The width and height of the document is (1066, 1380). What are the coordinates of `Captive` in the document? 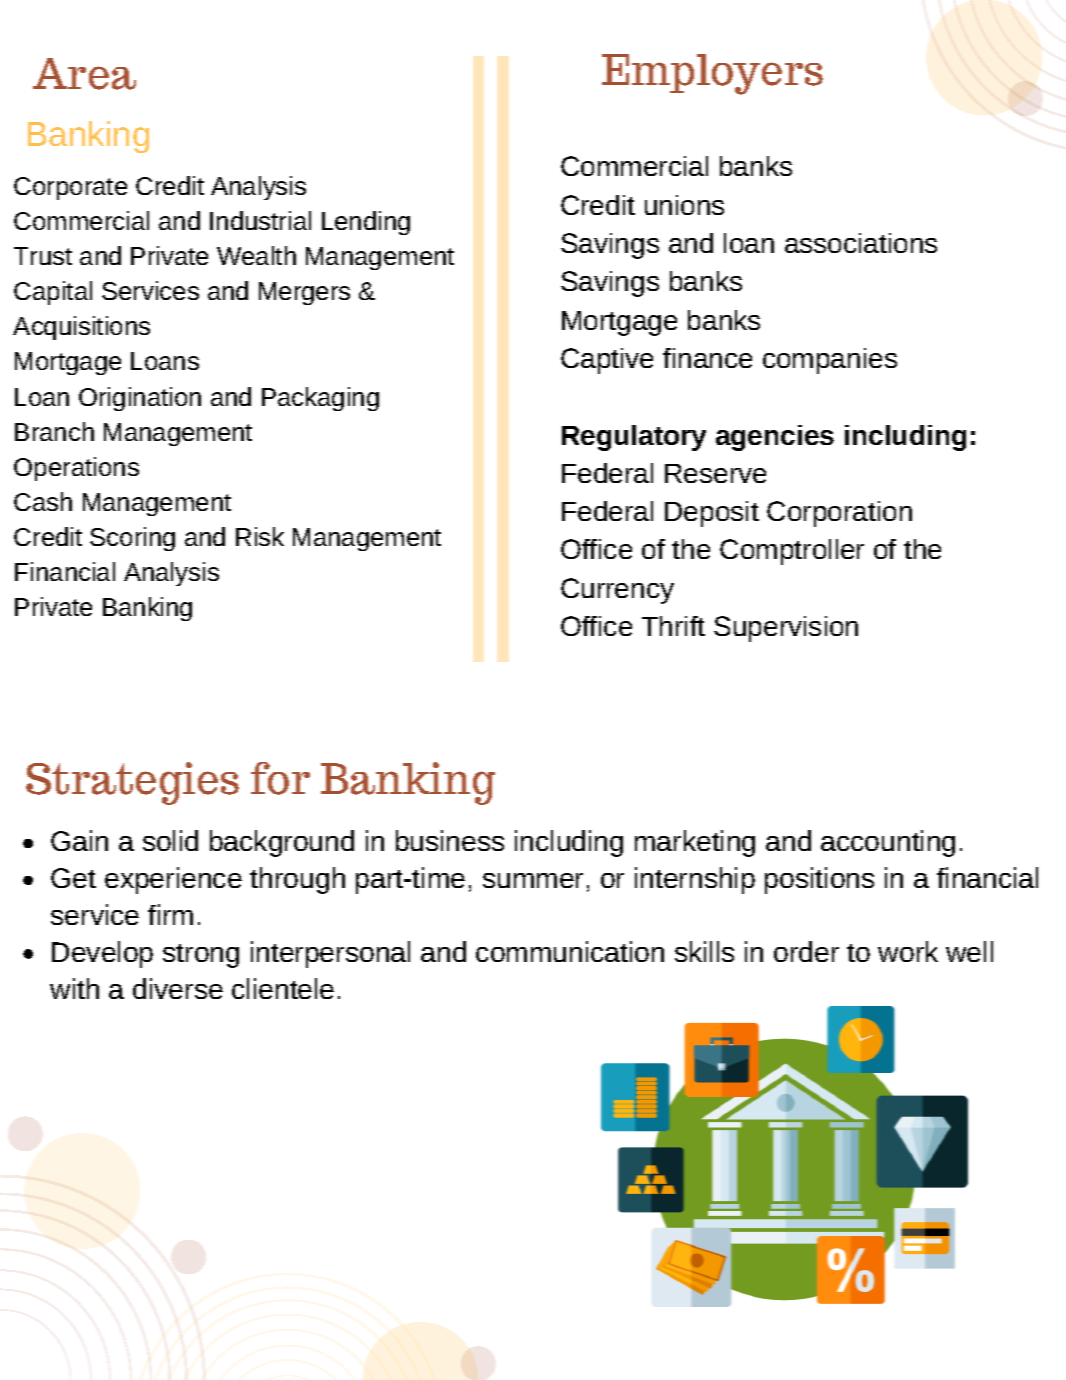 It's located at (607, 361).
